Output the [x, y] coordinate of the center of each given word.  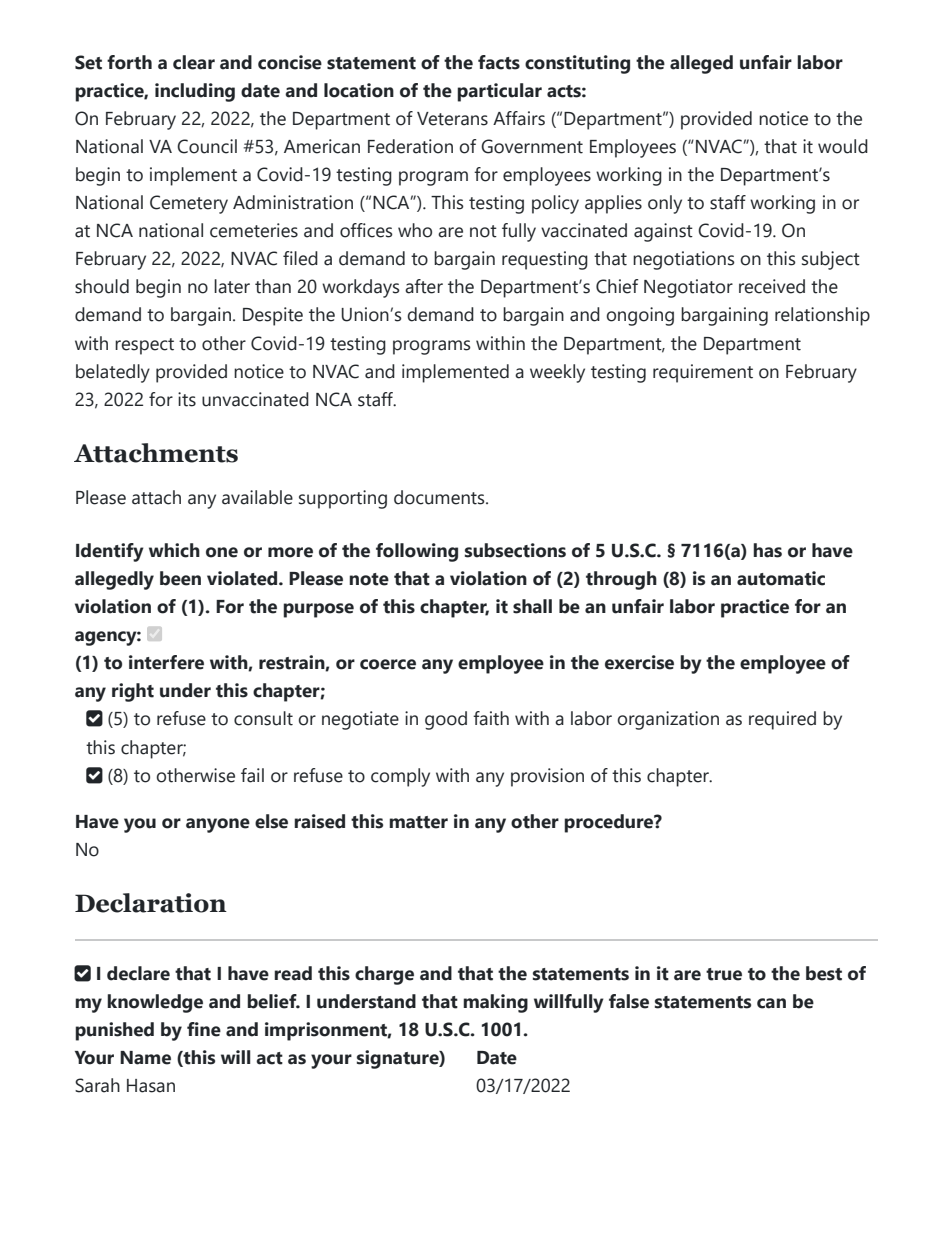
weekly [557, 373]
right [133, 692]
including [195, 92]
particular [499, 92]
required [782, 720]
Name [145, 1058]
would [843, 146]
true [724, 974]
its [187, 399]
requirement [703, 373]
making [495, 1003]
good [446, 720]
